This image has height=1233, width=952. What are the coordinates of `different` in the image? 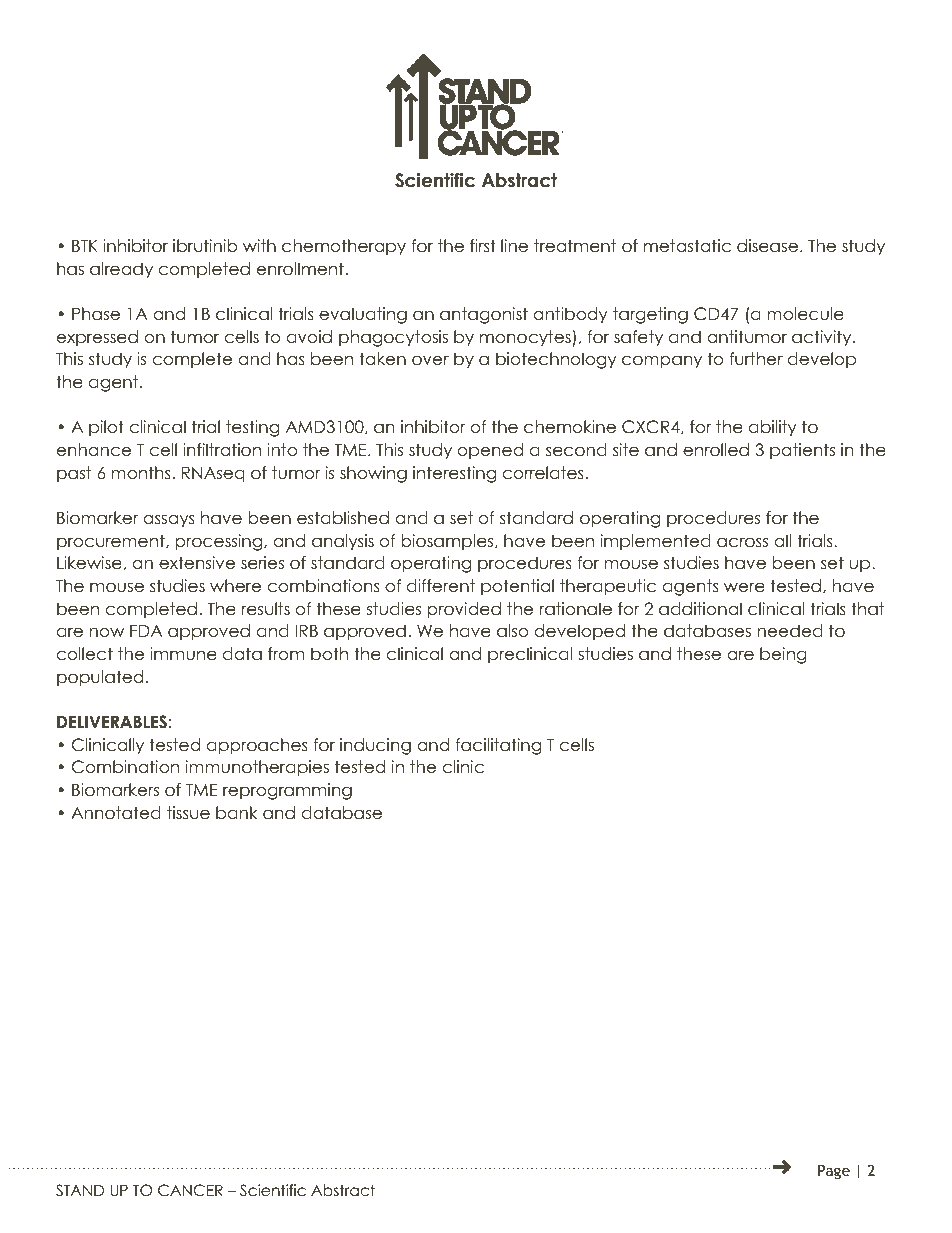 It's located at (441, 586).
